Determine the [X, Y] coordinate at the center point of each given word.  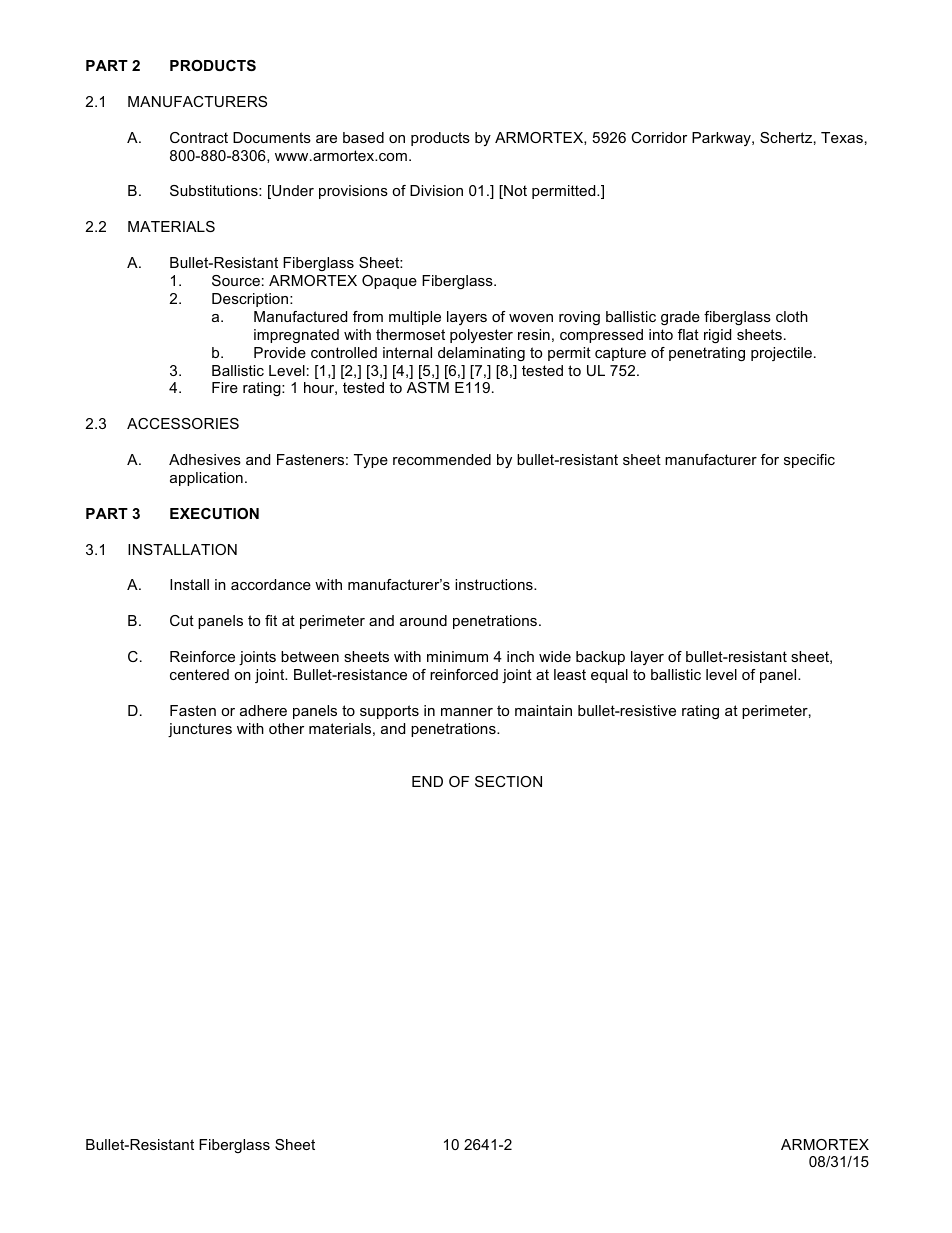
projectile [781, 354]
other [286, 728]
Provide [280, 352]
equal [609, 676]
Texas [842, 137]
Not [514, 192]
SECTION [508, 781]
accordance [271, 584]
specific [809, 461]
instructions [495, 584]
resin [534, 334]
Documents [272, 137]
